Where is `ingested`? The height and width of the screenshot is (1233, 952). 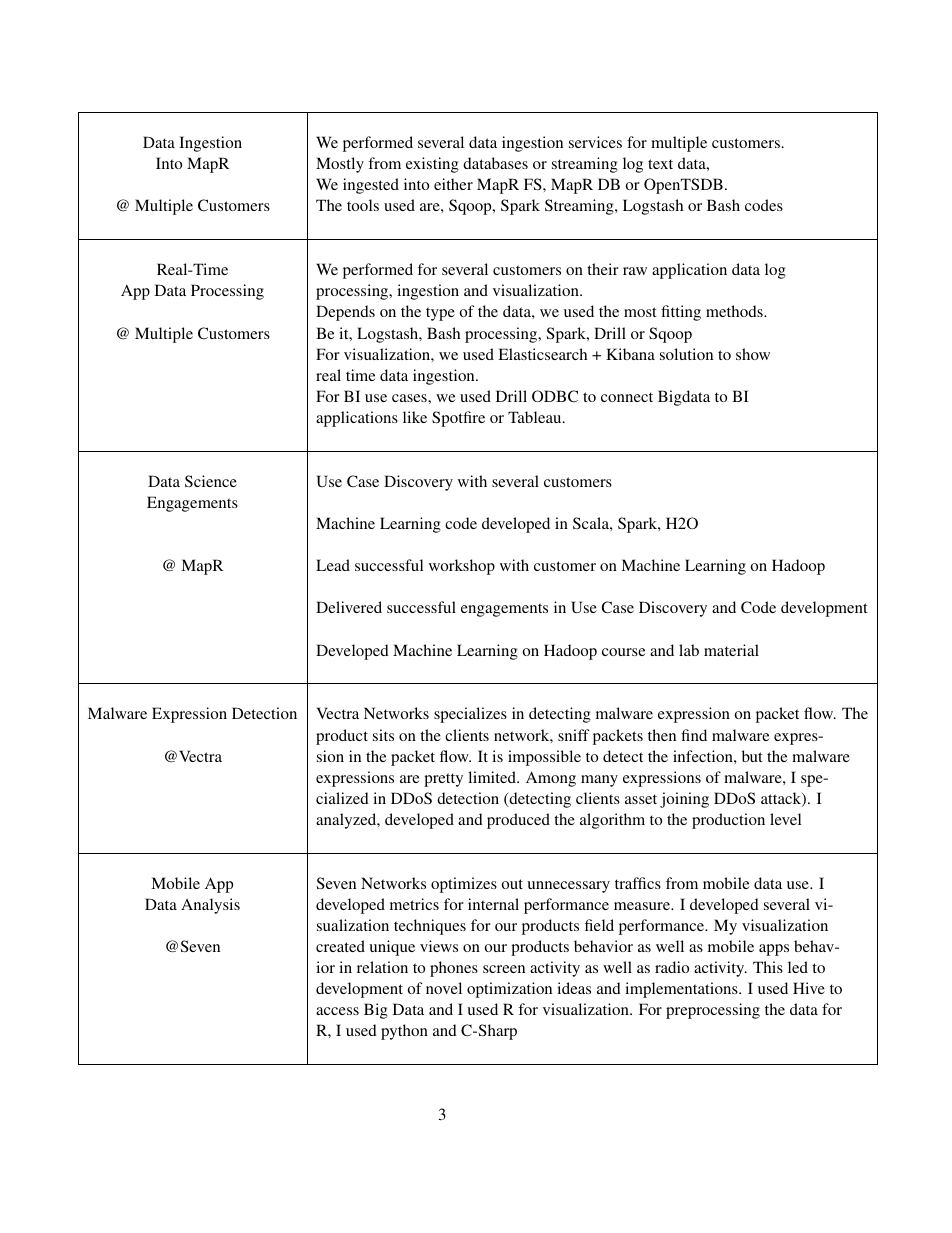
ingested is located at coordinates (371, 186).
